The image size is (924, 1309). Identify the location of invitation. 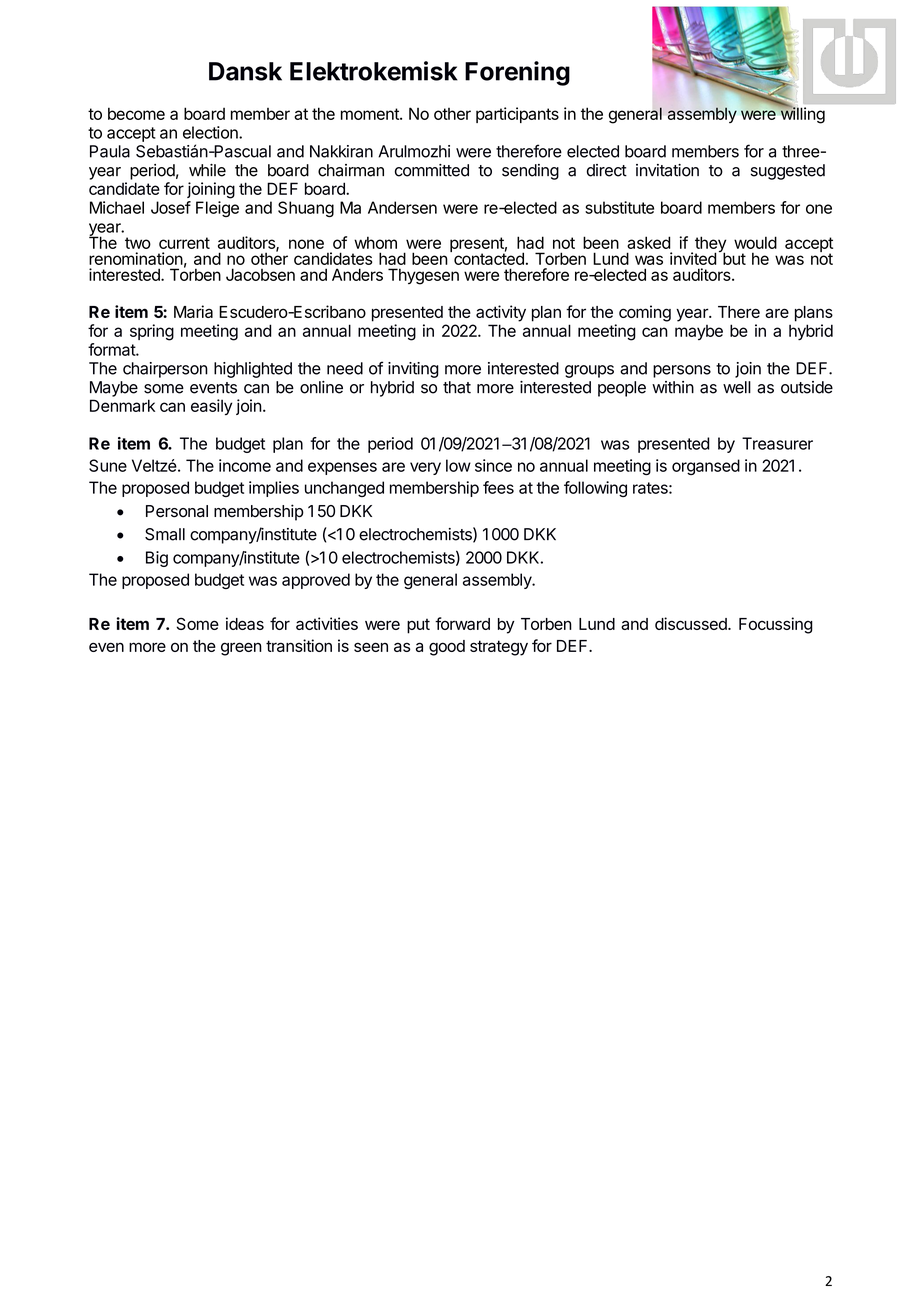
(667, 170).
